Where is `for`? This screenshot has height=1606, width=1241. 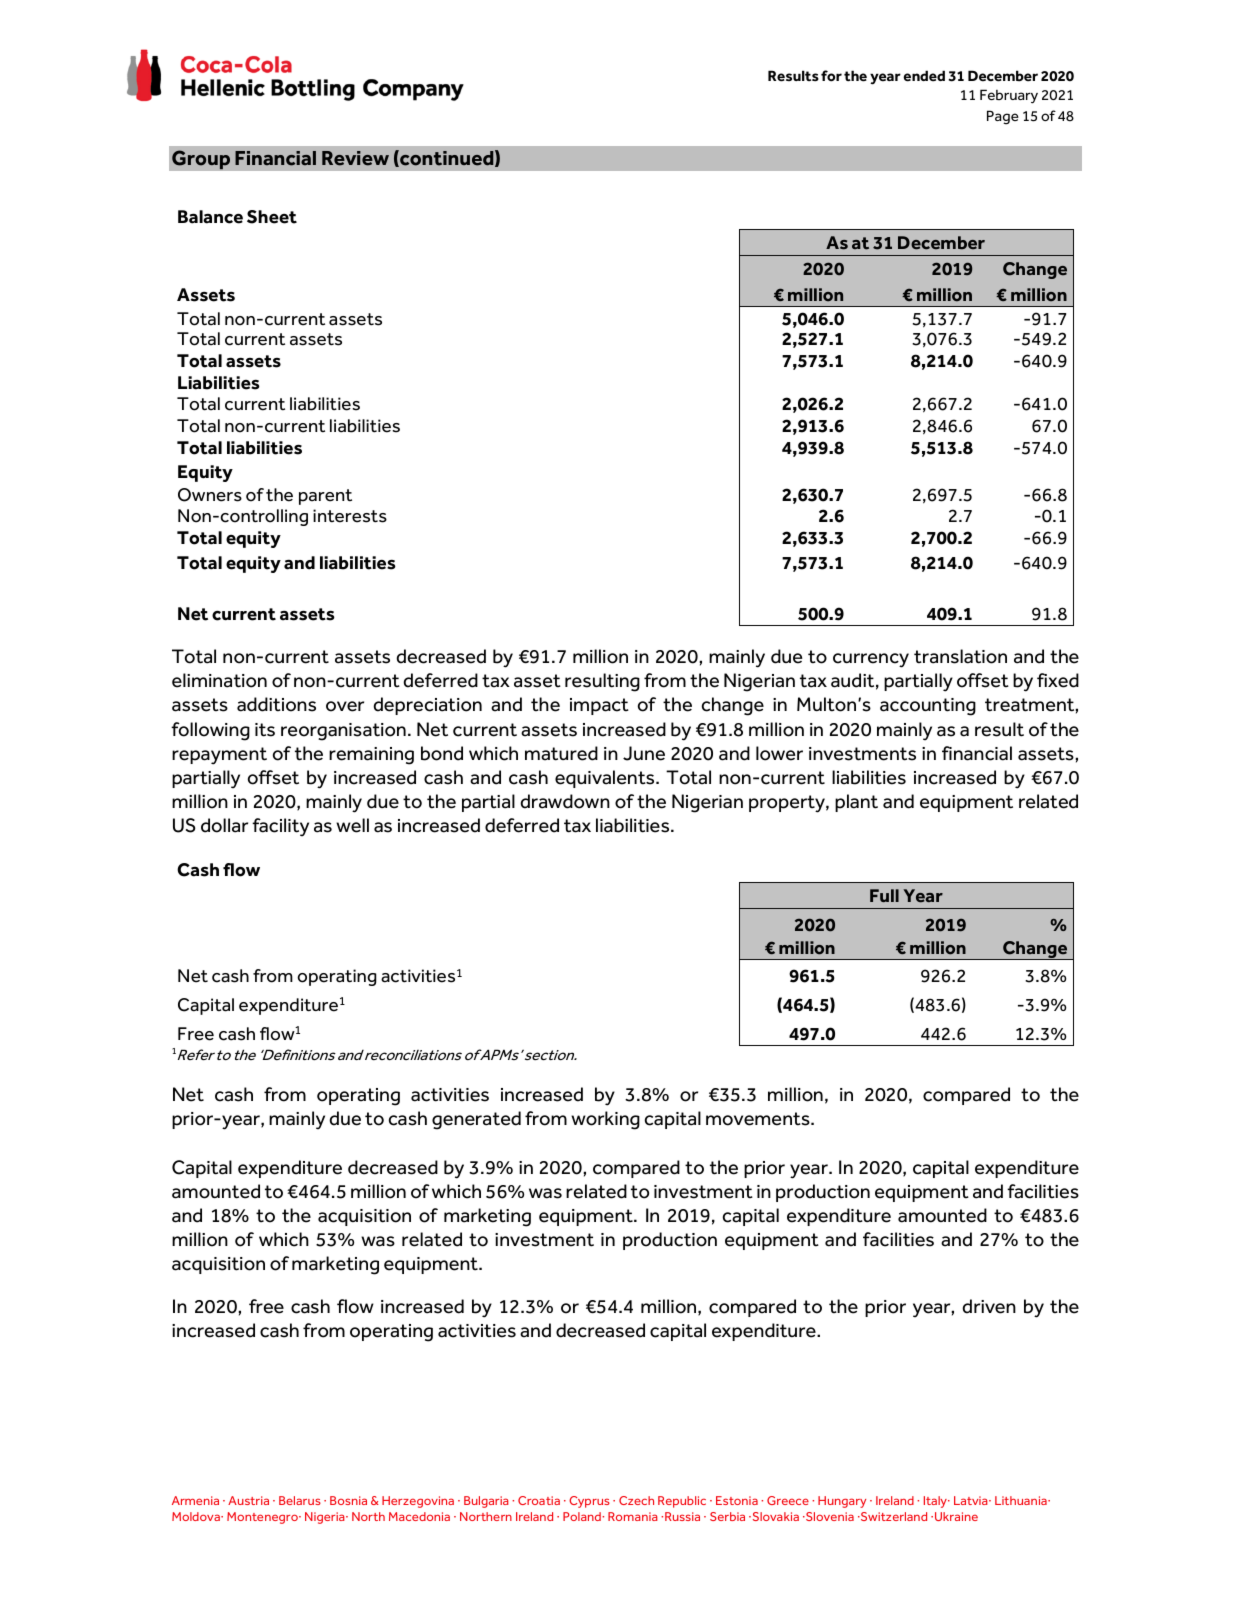
for is located at coordinates (831, 76).
